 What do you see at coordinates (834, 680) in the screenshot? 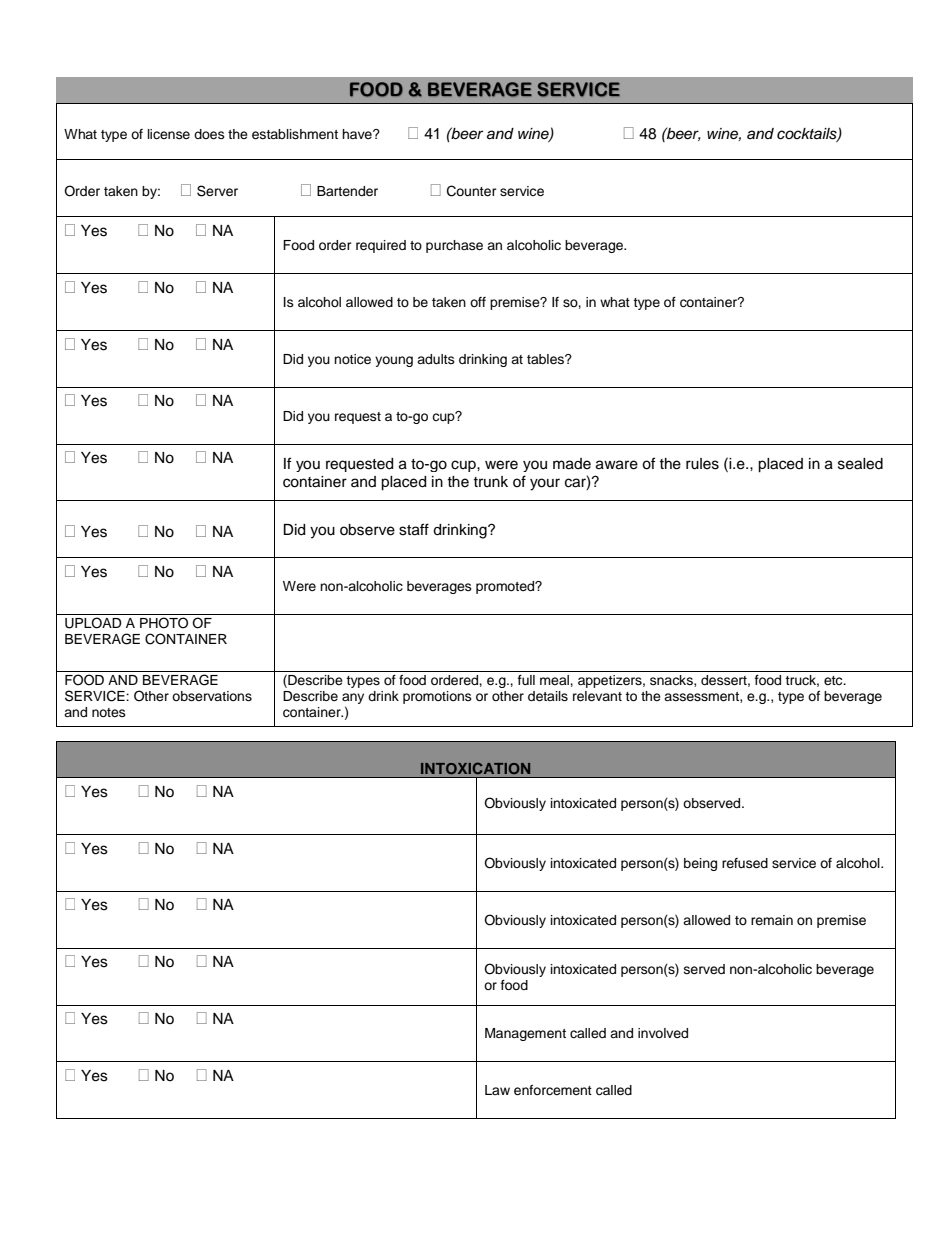
I see `etc` at bounding box center [834, 680].
